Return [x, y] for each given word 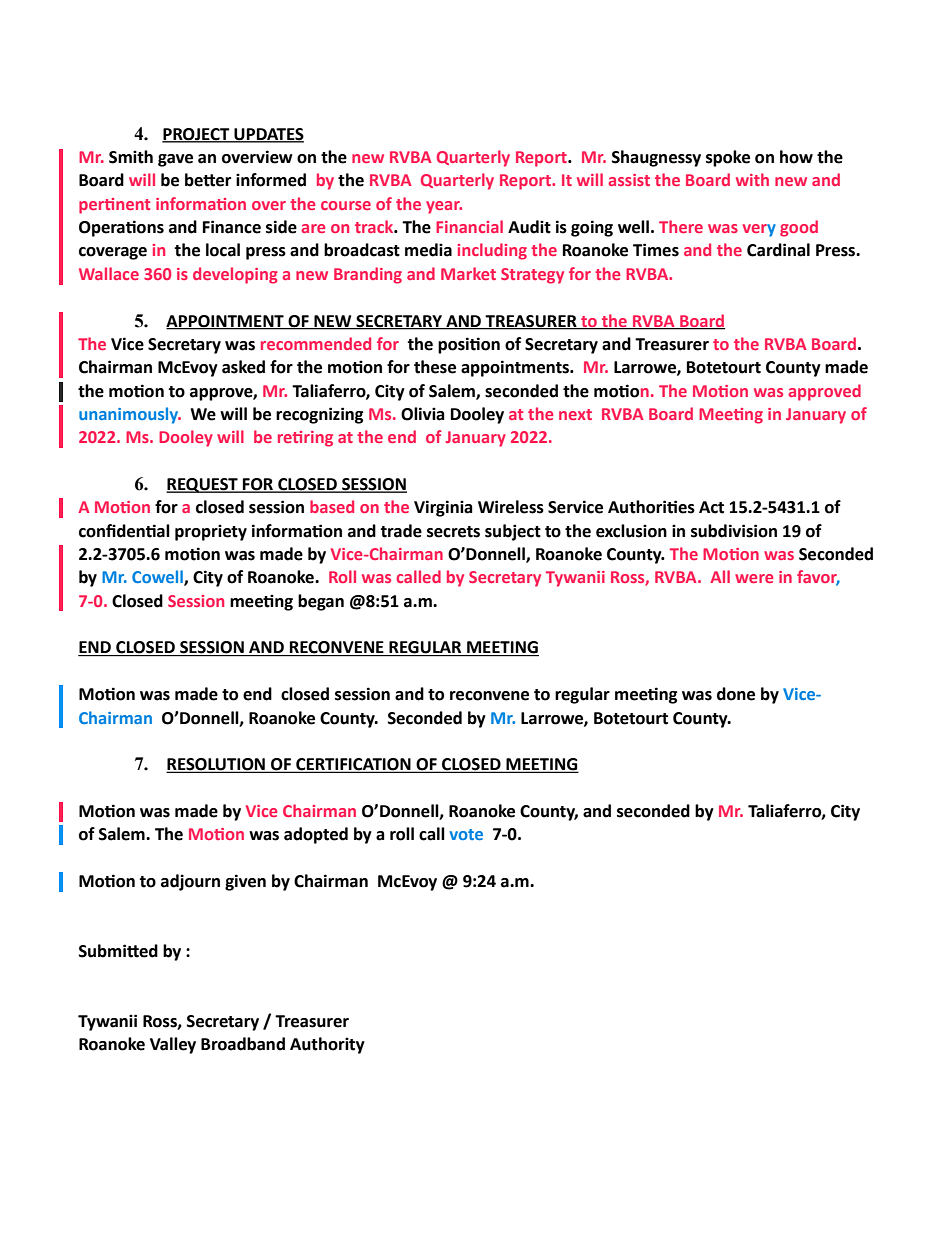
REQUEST [203, 485]
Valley [173, 1045]
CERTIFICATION [353, 765]
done [736, 694]
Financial [469, 226]
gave [175, 160]
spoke [728, 158]
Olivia [423, 414]
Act [711, 507]
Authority [327, 1045]
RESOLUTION [216, 765]
